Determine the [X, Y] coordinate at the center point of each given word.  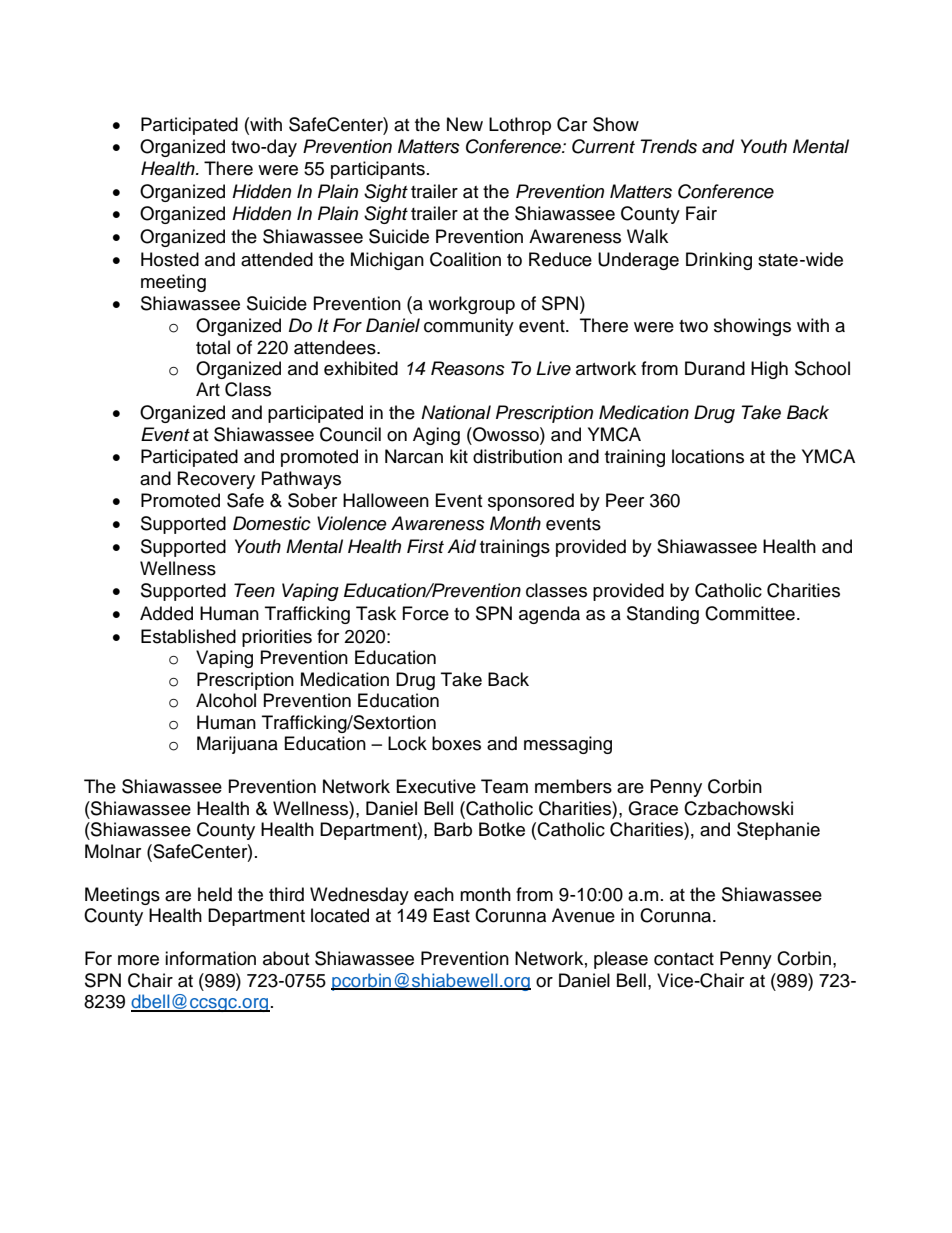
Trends [668, 146]
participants [378, 170]
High [769, 370]
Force [426, 613]
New [465, 124]
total [213, 347]
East [452, 915]
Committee [750, 613]
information [210, 958]
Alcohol [226, 700]
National [456, 412]
